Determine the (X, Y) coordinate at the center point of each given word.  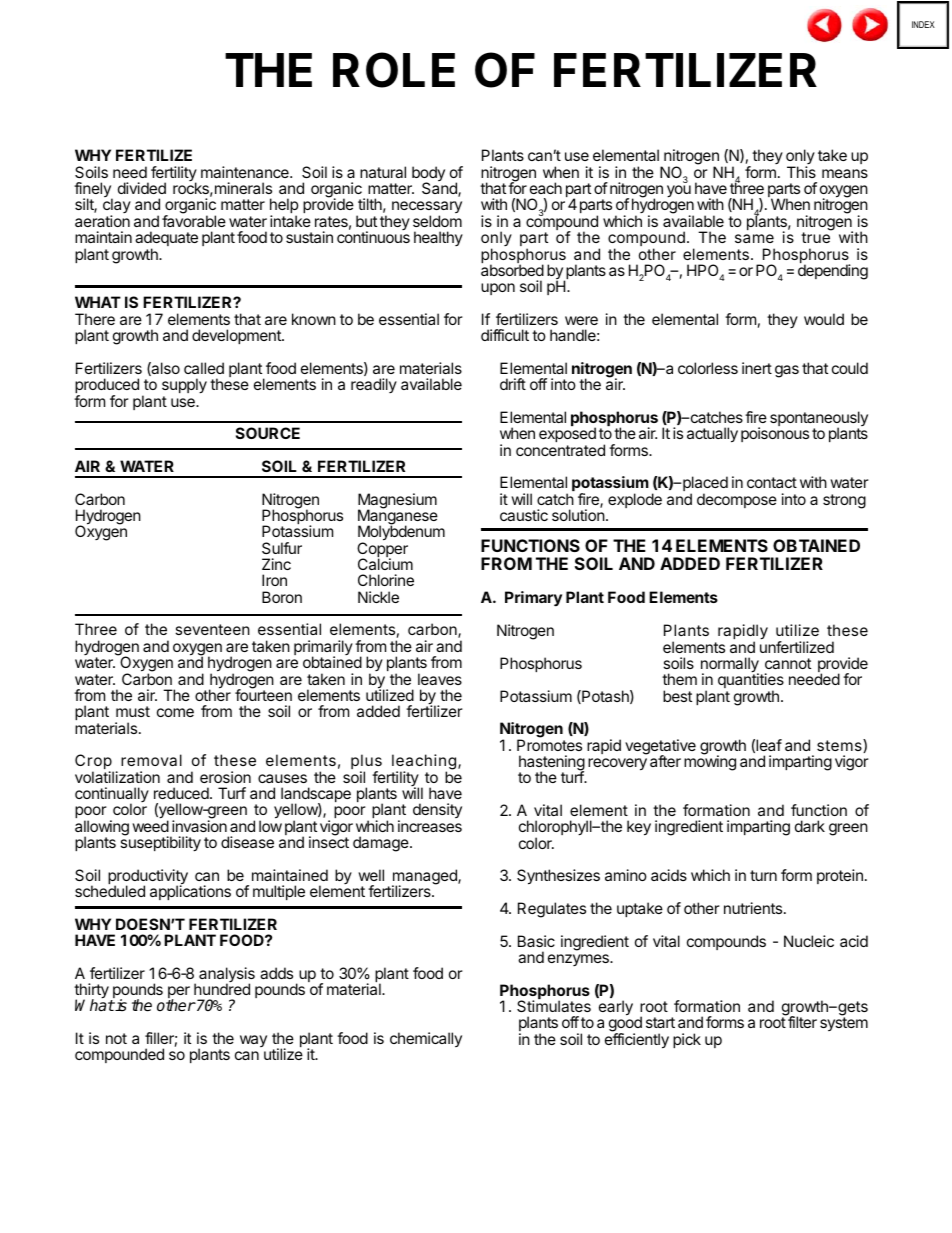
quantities (751, 681)
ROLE (394, 70)
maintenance (246, 172)
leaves (440, 679)
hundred (222, 989)
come (175, 712)
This (801, 172)
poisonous (775, 434)
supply (184, 387)
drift (513, 384)
